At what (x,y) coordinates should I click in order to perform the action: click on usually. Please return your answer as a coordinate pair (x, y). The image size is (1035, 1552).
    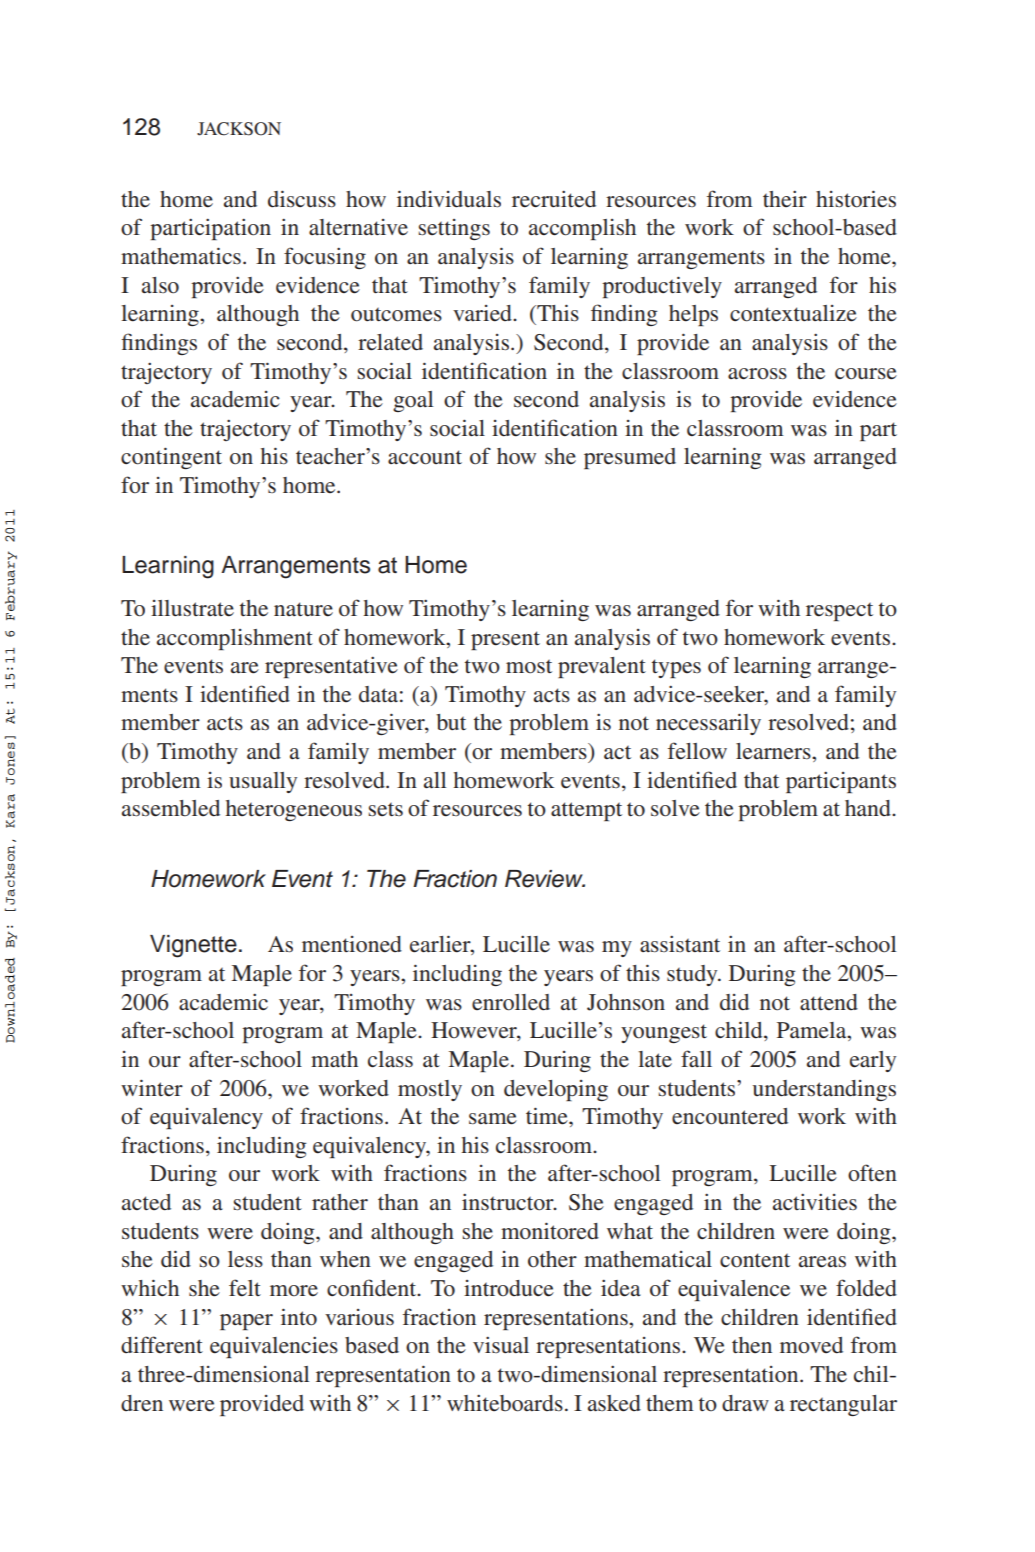
    Looking at the image, I should click on (263, 782).
